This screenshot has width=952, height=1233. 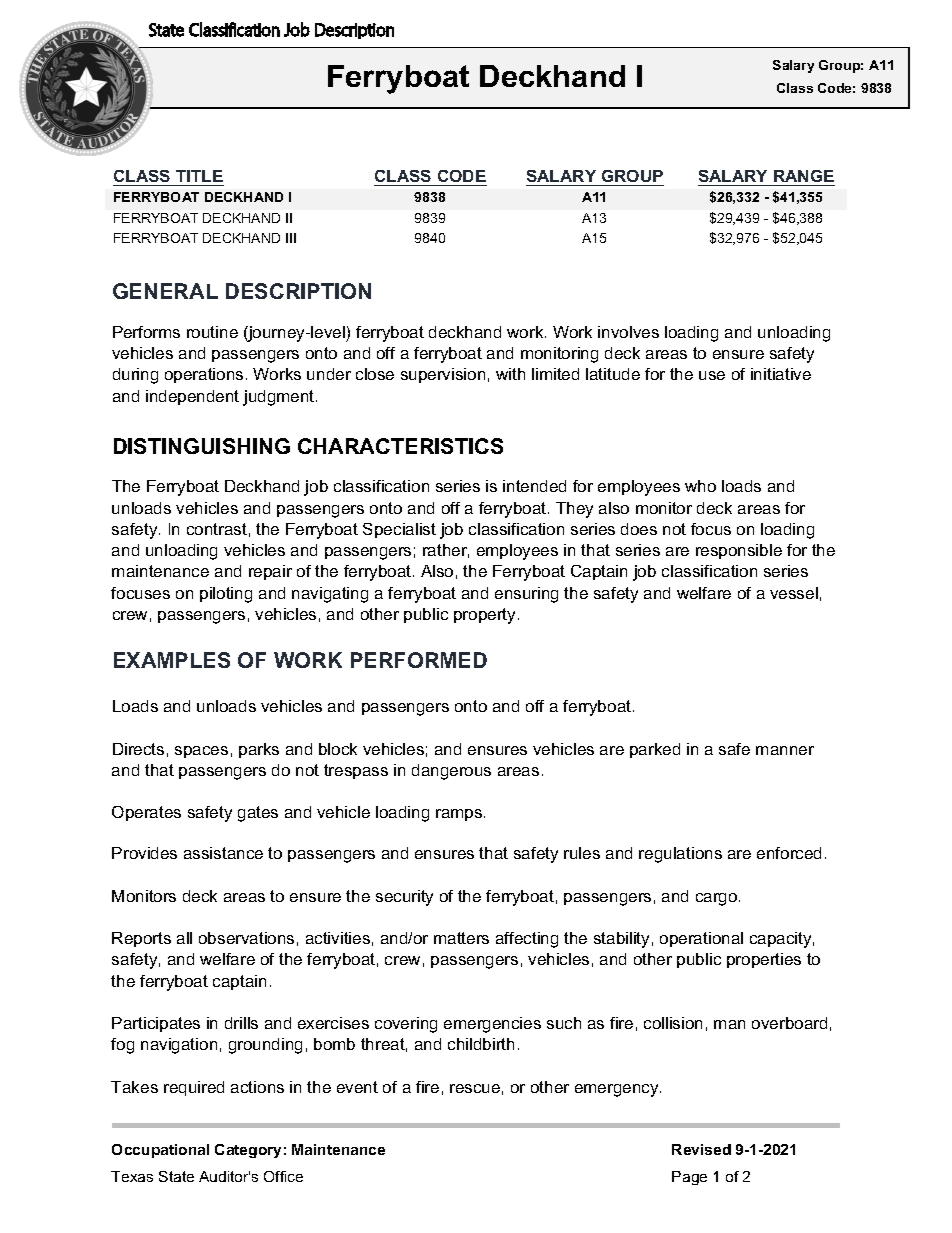 I want to click on PERFORMED, so click(x=419, y=660).
